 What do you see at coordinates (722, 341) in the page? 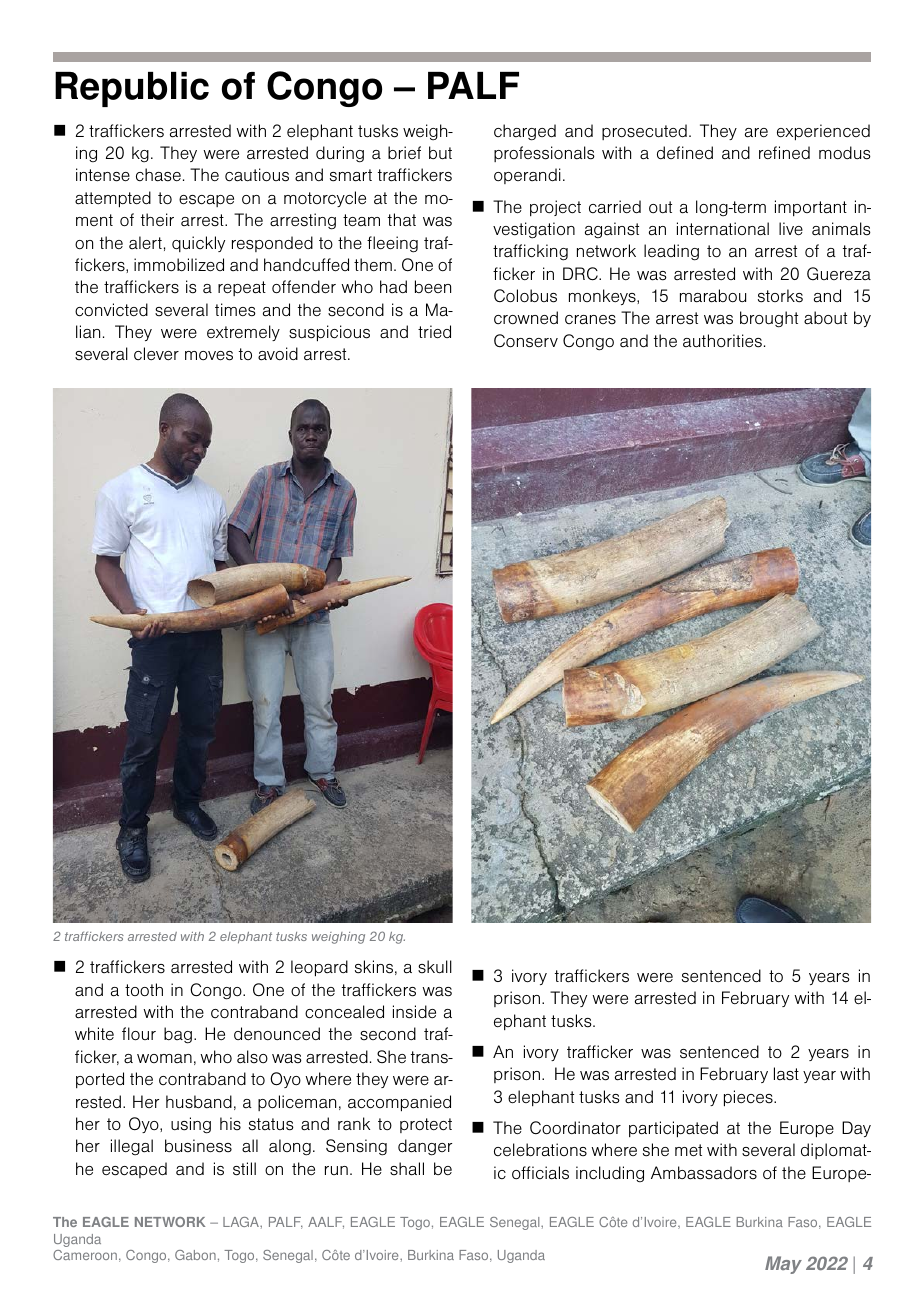
I see `authorities` at bounding box center [722, 341].
